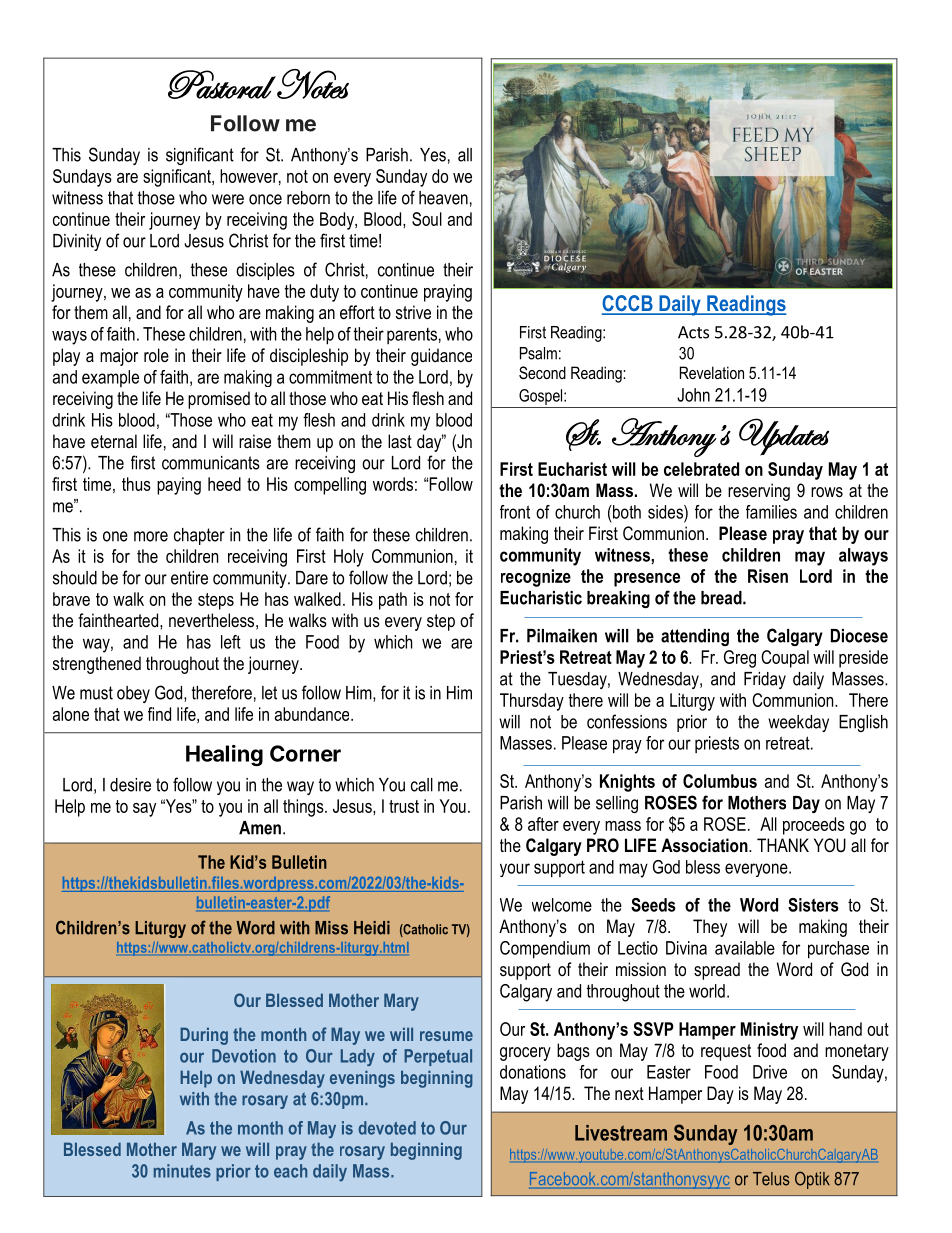  Describe the element at coordinates (443, 198) in the document. I see `heaven` at that location.
